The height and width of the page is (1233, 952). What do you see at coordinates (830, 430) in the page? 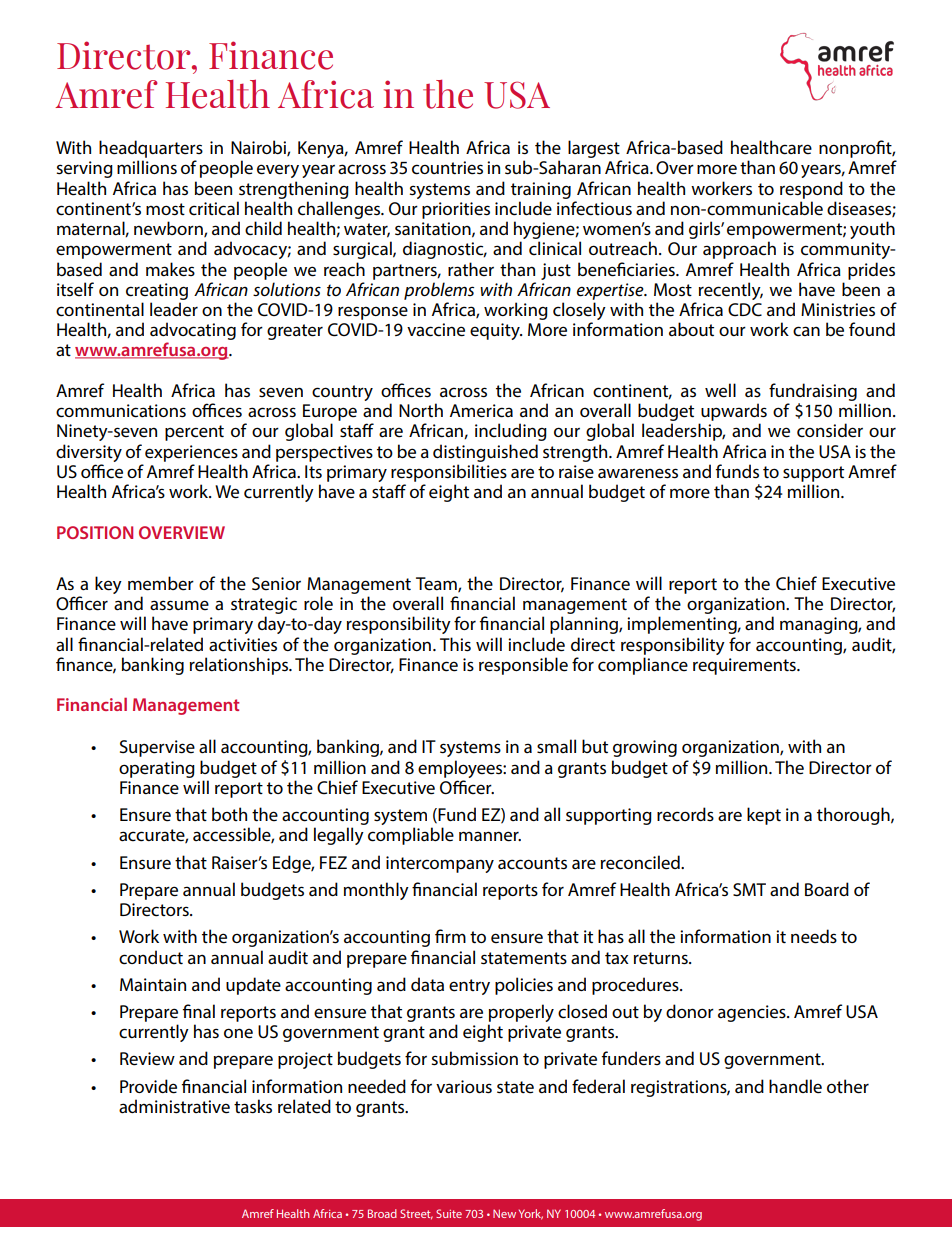
I see `consider` at bounding box center [830, 430].
